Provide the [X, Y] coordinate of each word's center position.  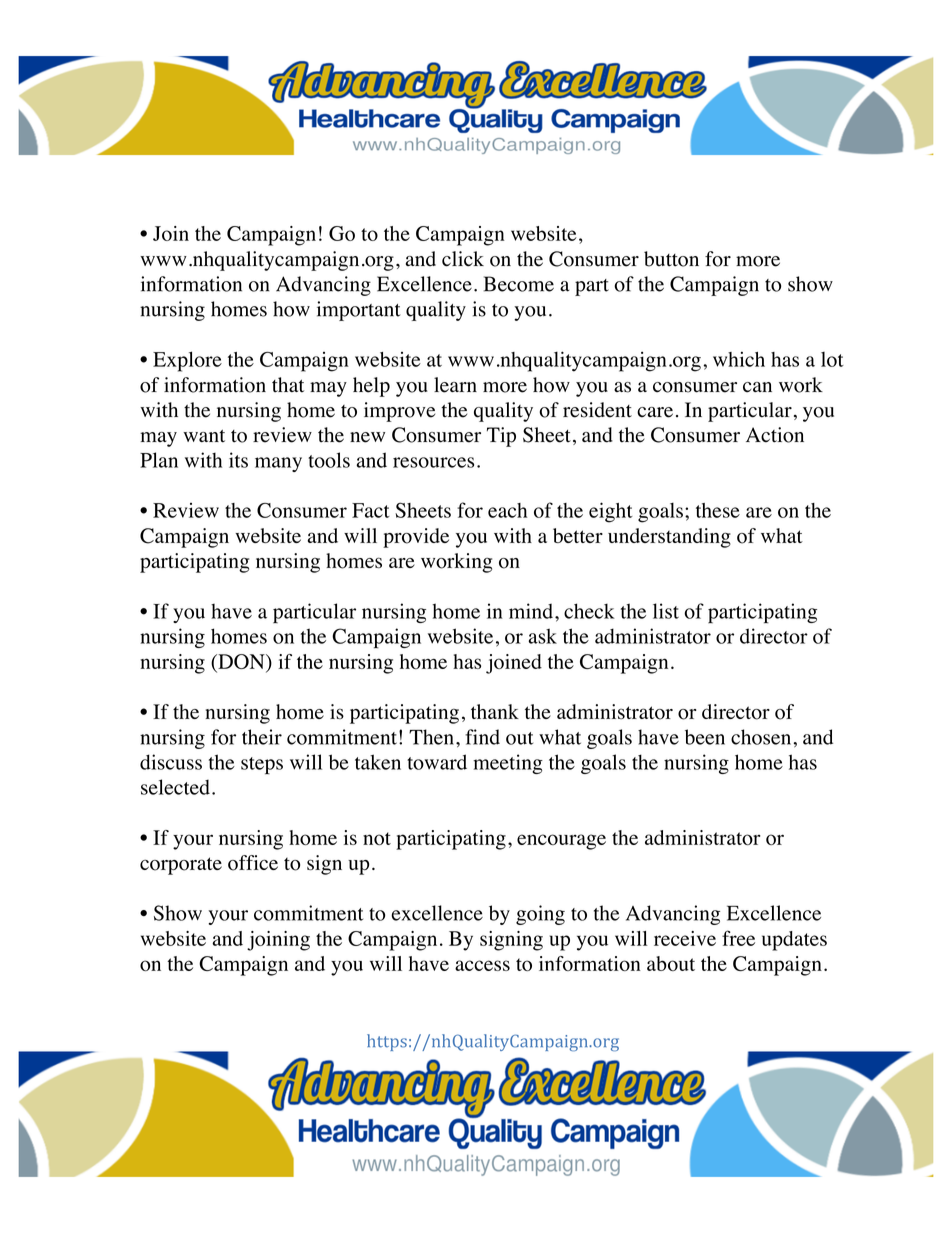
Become [519, 284]
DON [241, 663]
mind [531, 611]
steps [262, 766]
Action [775, 435]
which [739, 359]
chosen [761, 737]
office [253, 863]
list [666, 611]
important [359, 311]
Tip [501, 437]
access [482, 965]
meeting [508, 764]
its [238, 460]
